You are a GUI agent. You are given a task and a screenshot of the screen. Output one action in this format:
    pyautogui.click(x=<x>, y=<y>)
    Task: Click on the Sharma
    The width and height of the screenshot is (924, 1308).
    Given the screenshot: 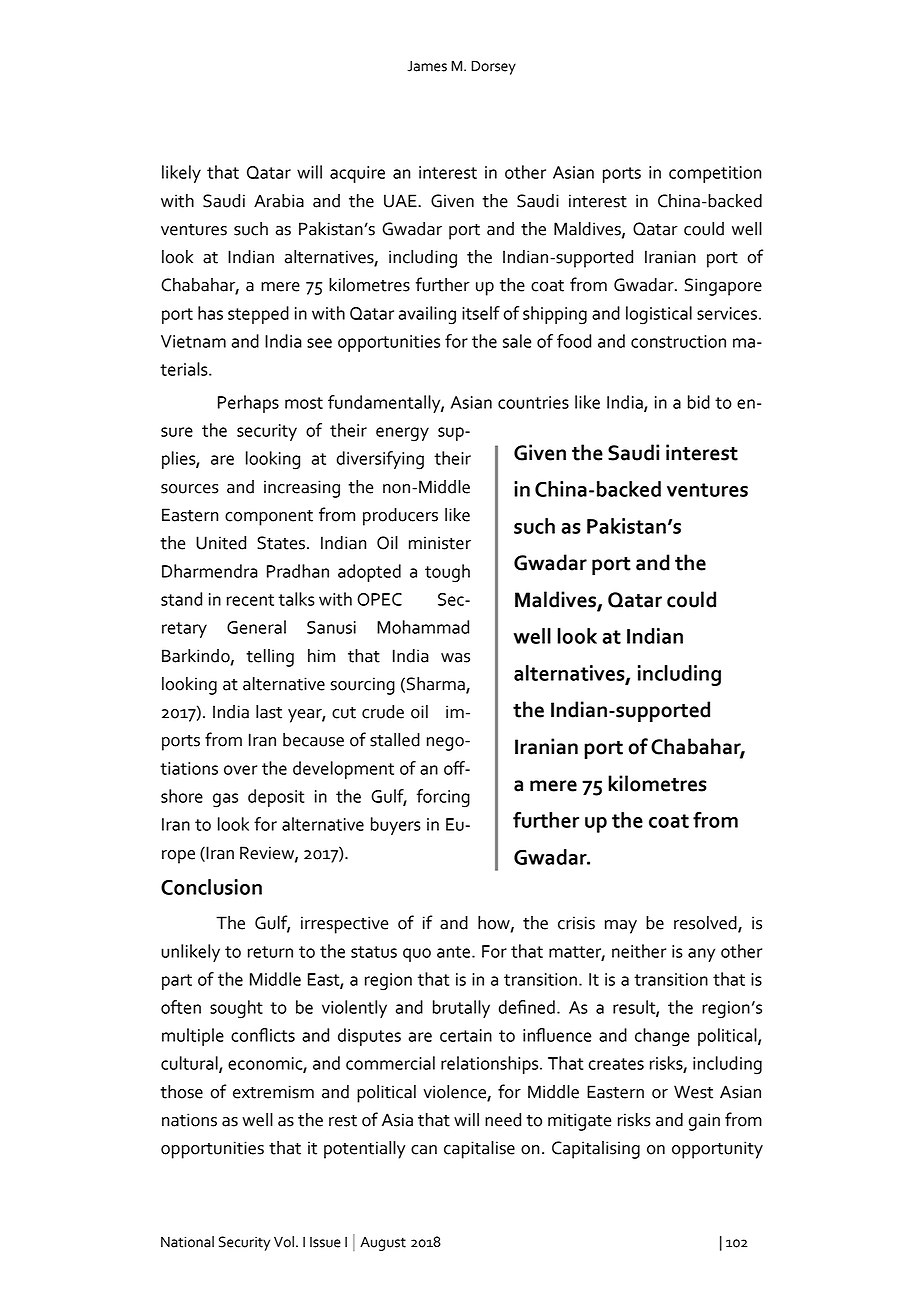 What is the action you would take?
    pyautogui.click(x=437, y=685)
